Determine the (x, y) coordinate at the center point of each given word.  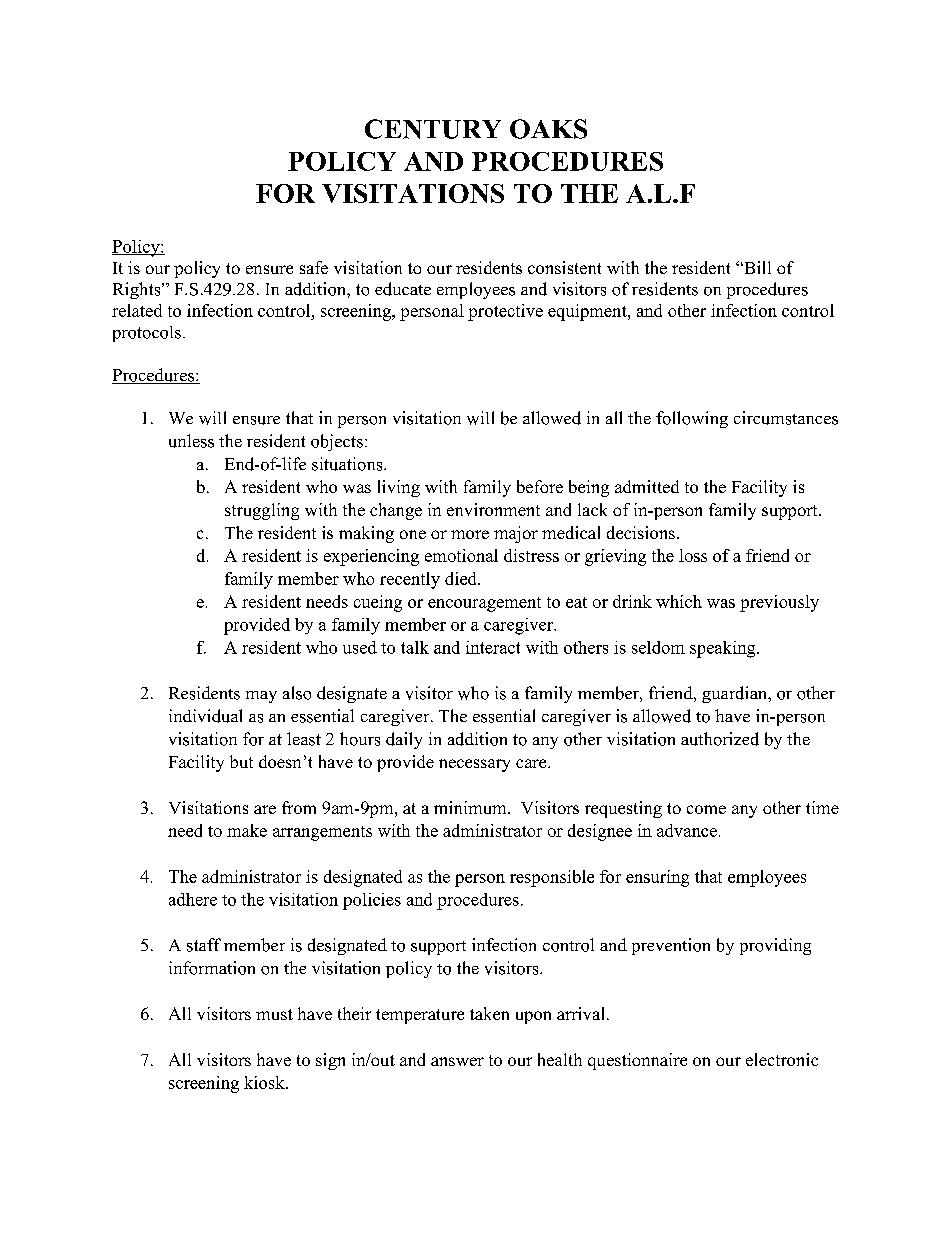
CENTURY (433, 129)
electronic (782, 1059)
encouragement (484, 604)
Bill (756, 267)
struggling (262, 511)
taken (489, 1013)
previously (779, 603)
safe (314, 267)
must (274, 1014)
